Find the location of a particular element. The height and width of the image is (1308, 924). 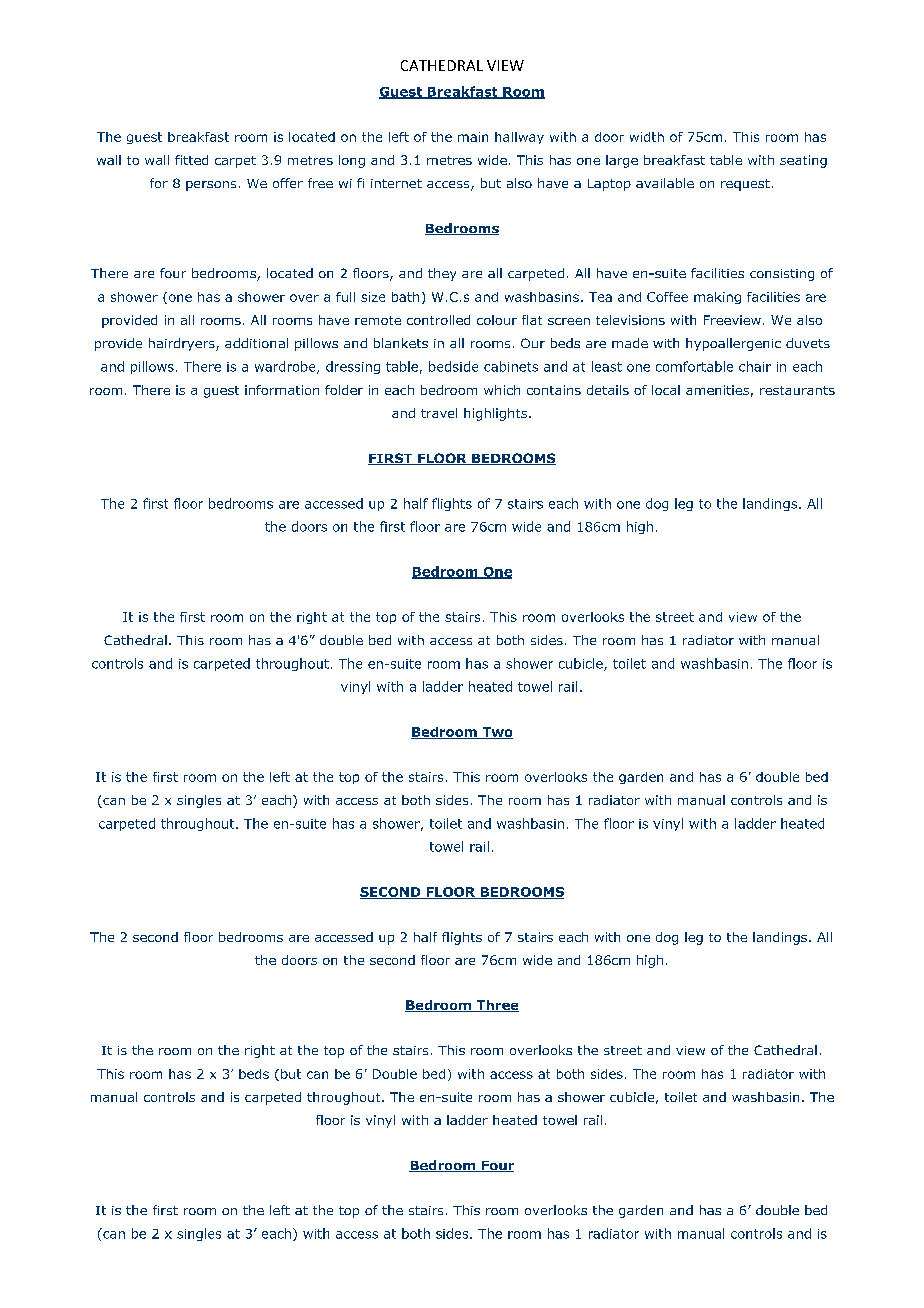

local is located at coordinates (666, 390).
